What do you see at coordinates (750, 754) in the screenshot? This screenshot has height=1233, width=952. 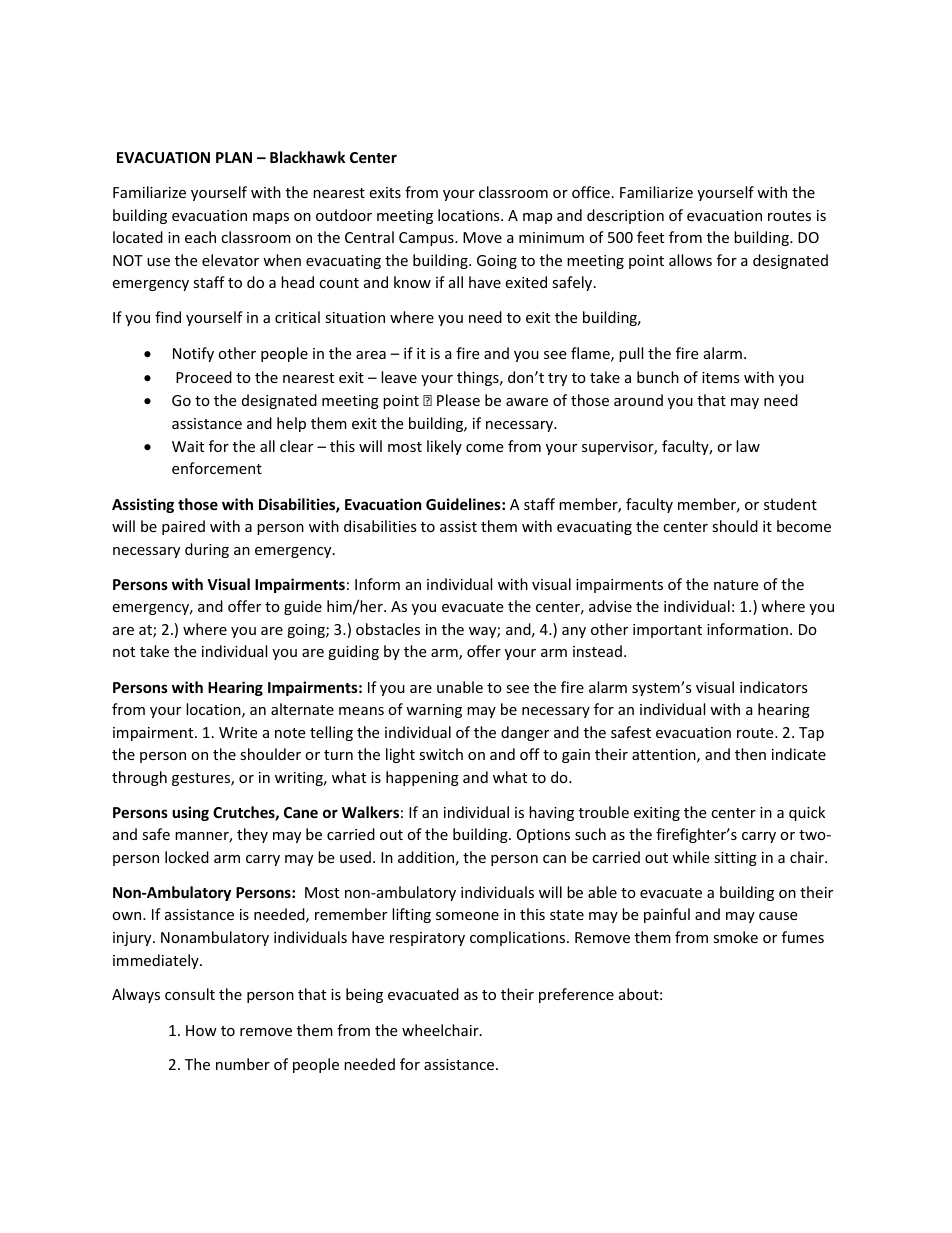 I see `then` at bounding box center [750, 754].
